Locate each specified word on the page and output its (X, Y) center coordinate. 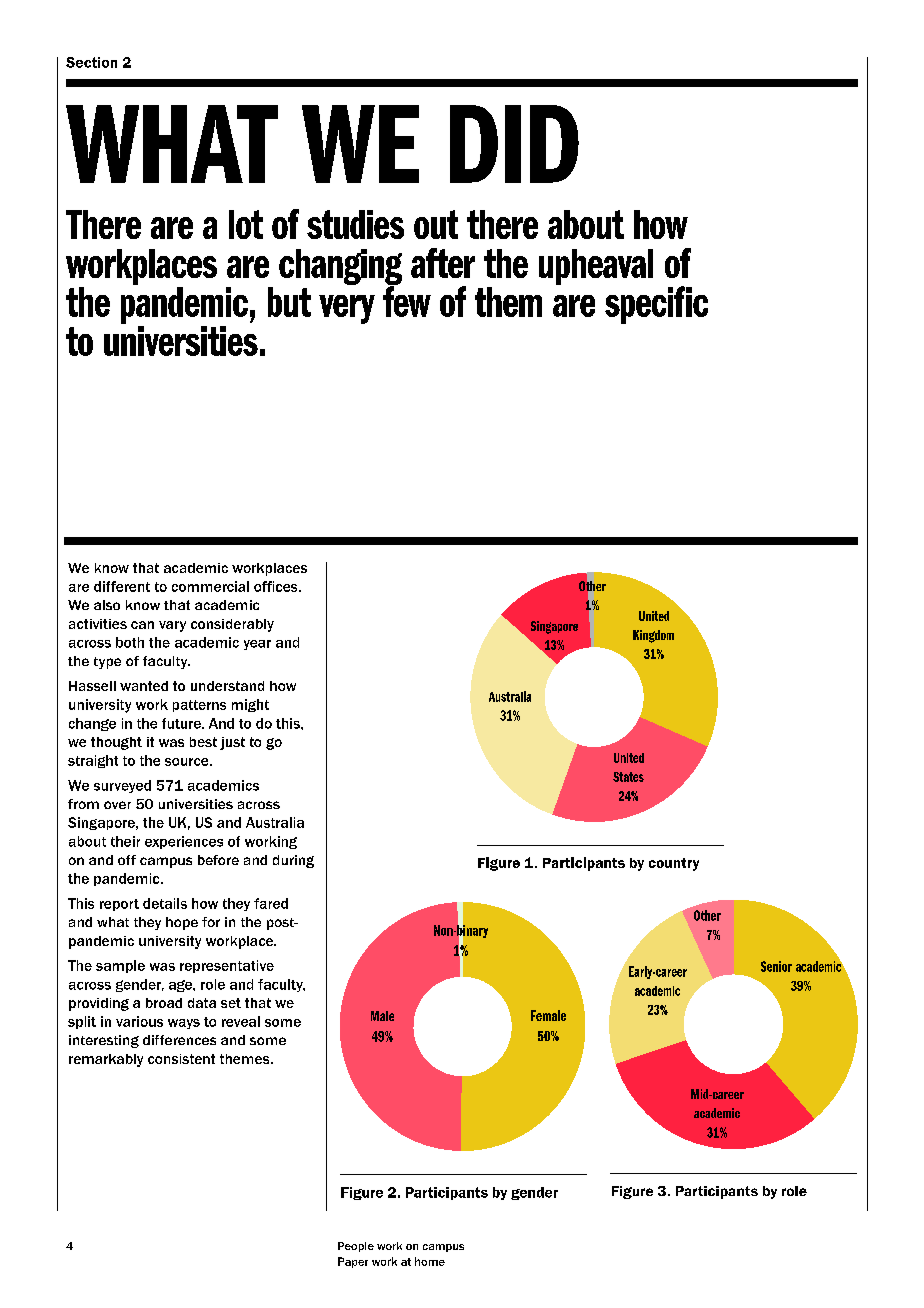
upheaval (596, 267)
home (430, 1261)
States (628, 777)
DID (514, 144)
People (356, 1247)
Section (91, 62)
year (257, 645)
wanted (144, 686)
